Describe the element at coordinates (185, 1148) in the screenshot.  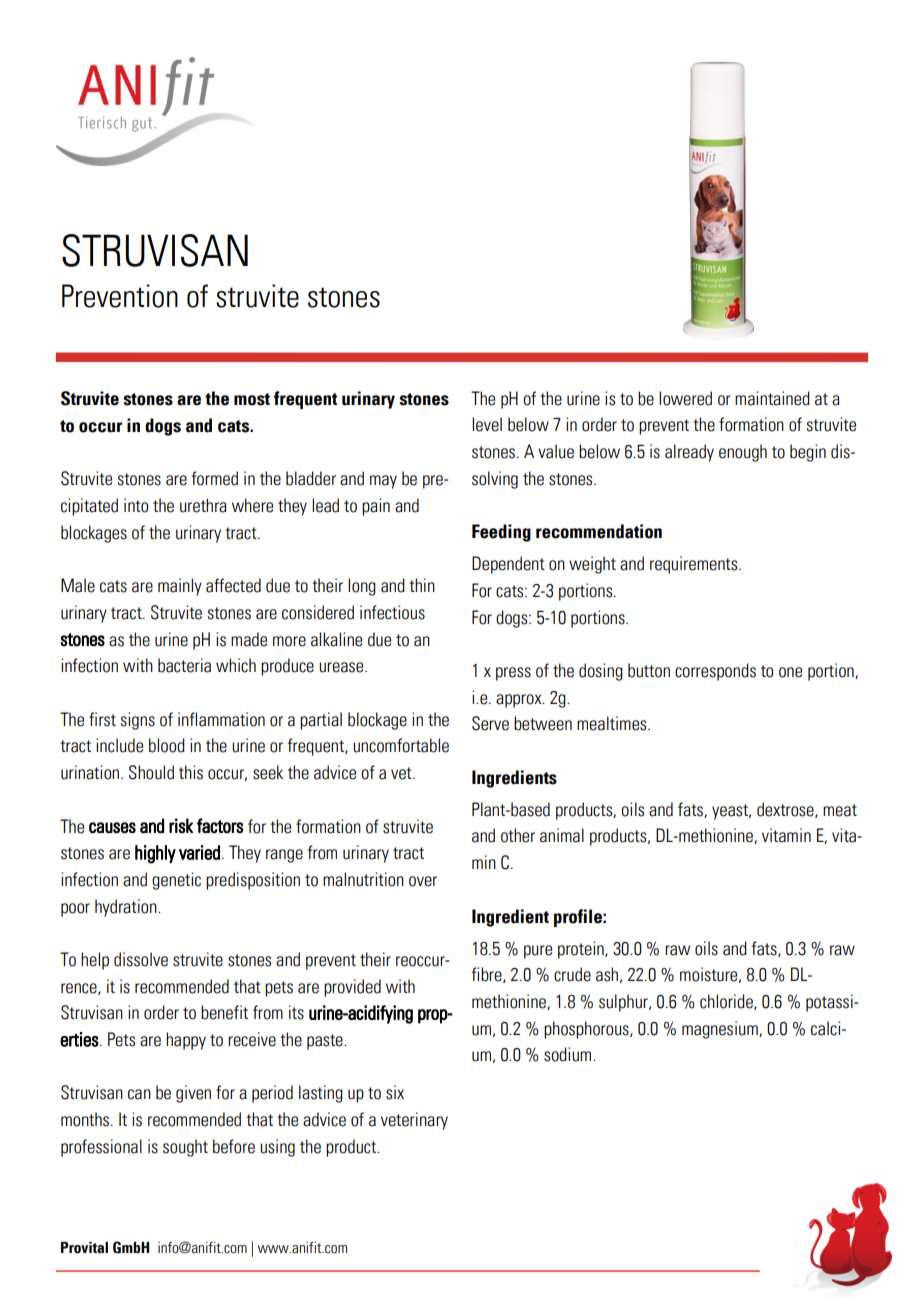
I see `sought` at that location.
